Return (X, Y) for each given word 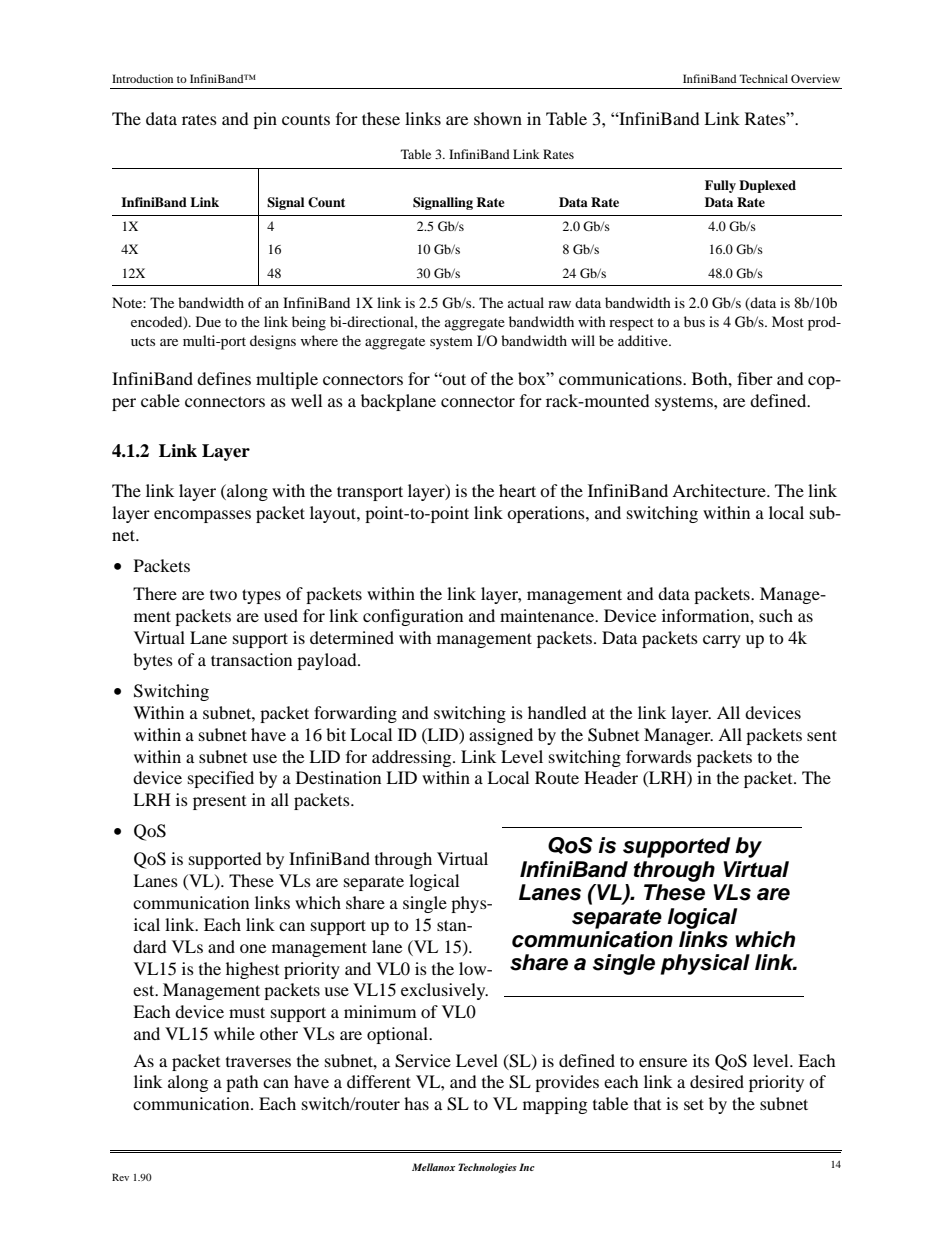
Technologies (487, 1168)
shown (498, 118)
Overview (815, 78)
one (253, 948)
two (223, 594)
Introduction (142, 78)
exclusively (444, 991)
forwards (659, 756)
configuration (413, 617)
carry (722, 641)
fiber (755, 378)
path (242, 1083)
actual (526, 302)
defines (224, 378)
